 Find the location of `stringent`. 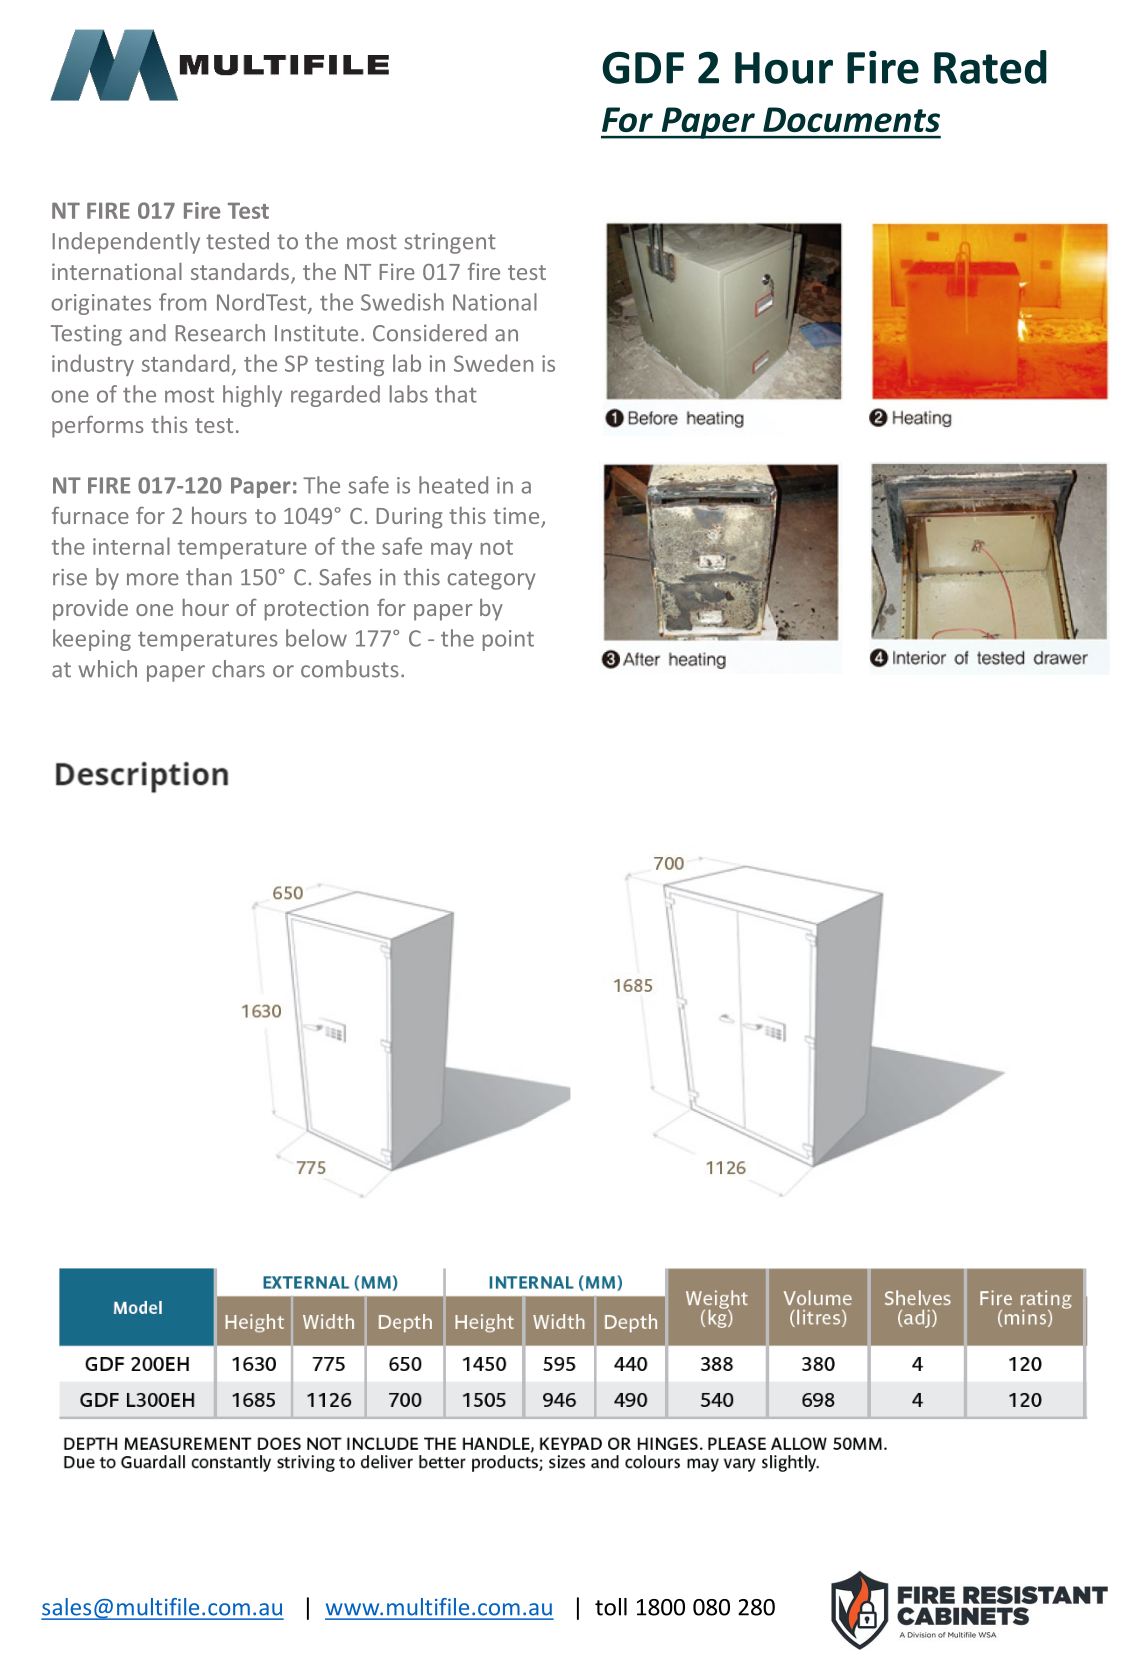

stringent is located at coordinates (450, 243).
